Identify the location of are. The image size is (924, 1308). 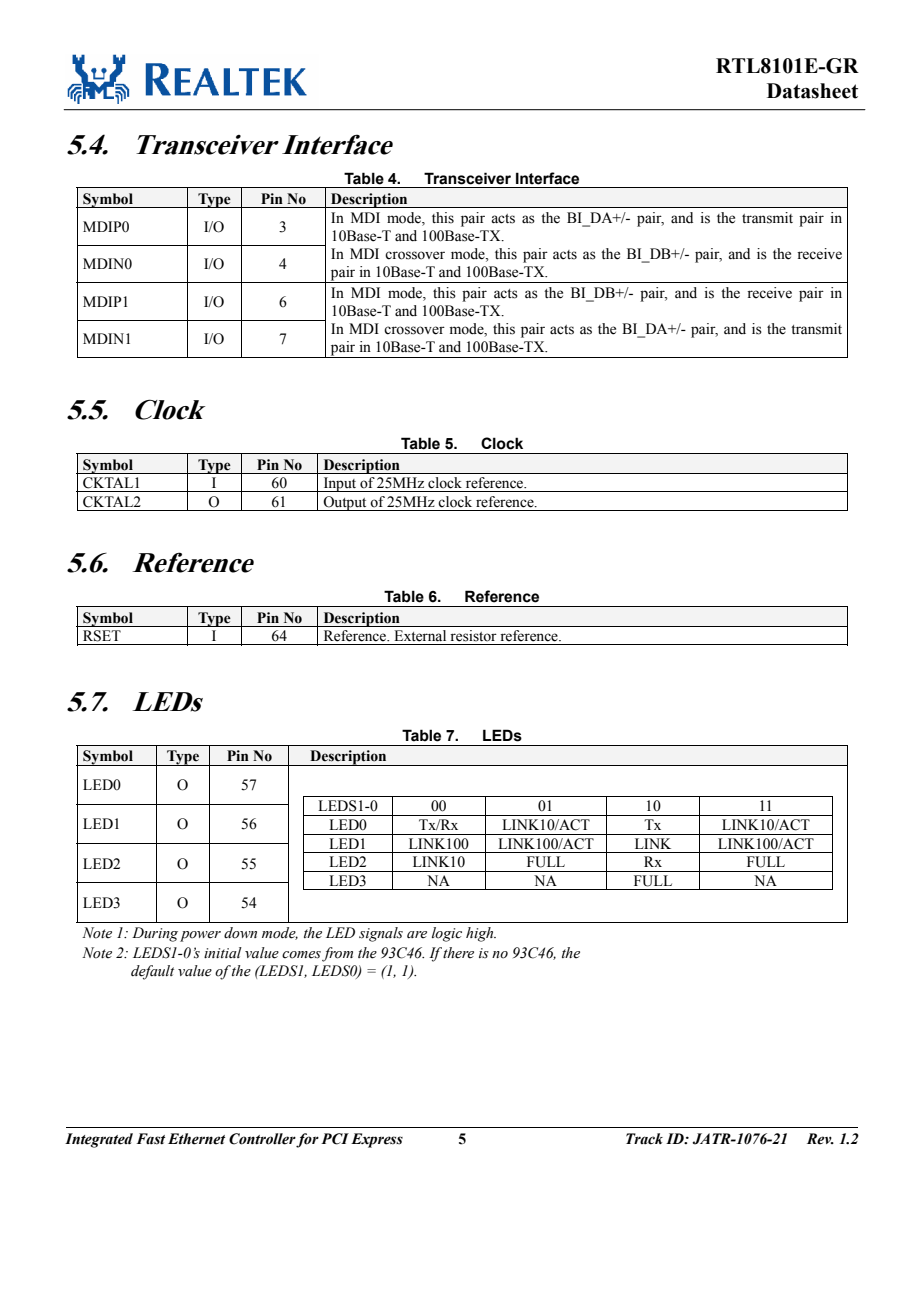
(417, 935).
